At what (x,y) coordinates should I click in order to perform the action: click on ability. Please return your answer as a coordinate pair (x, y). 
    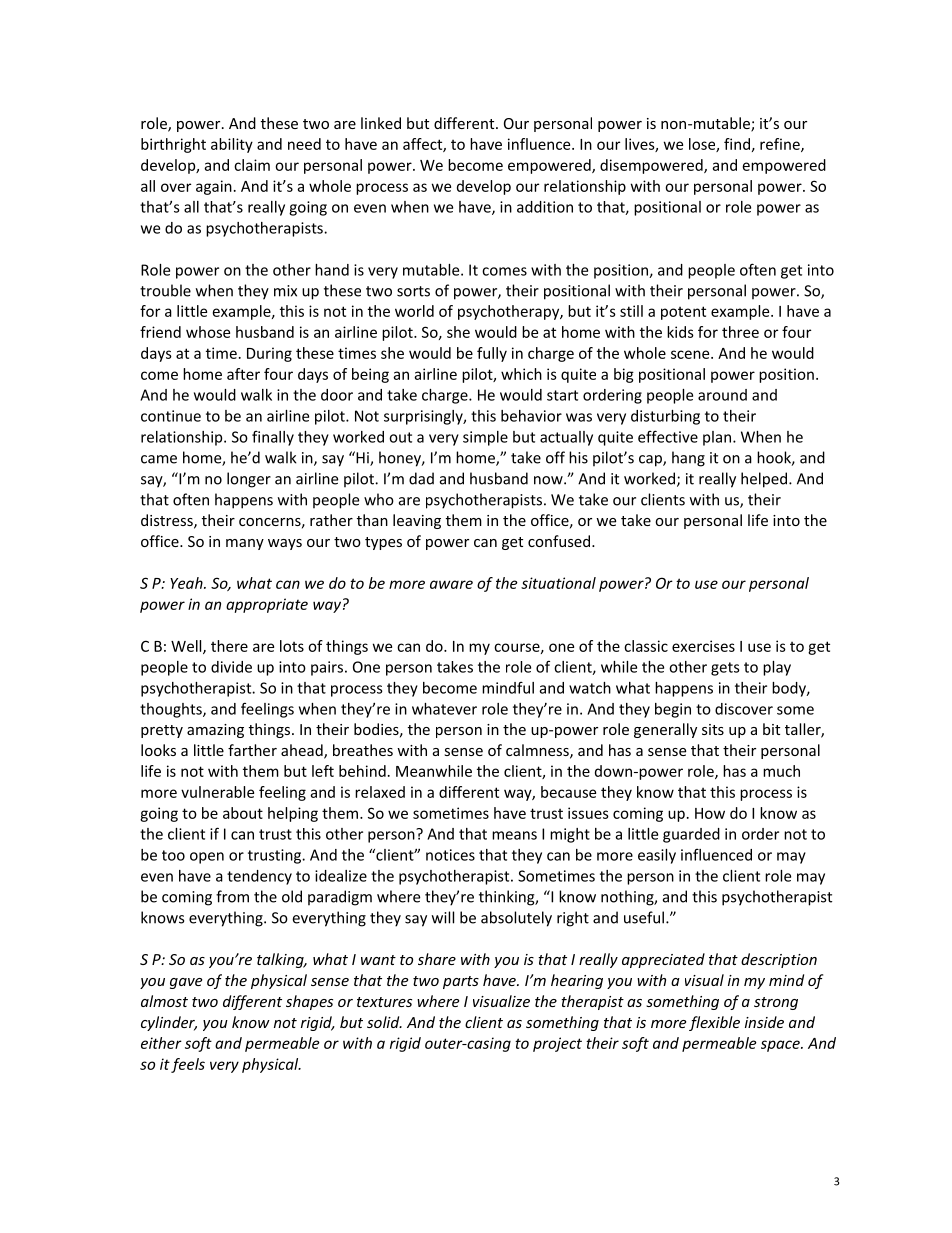
    Looking at the image, I should click on (232, 145).
